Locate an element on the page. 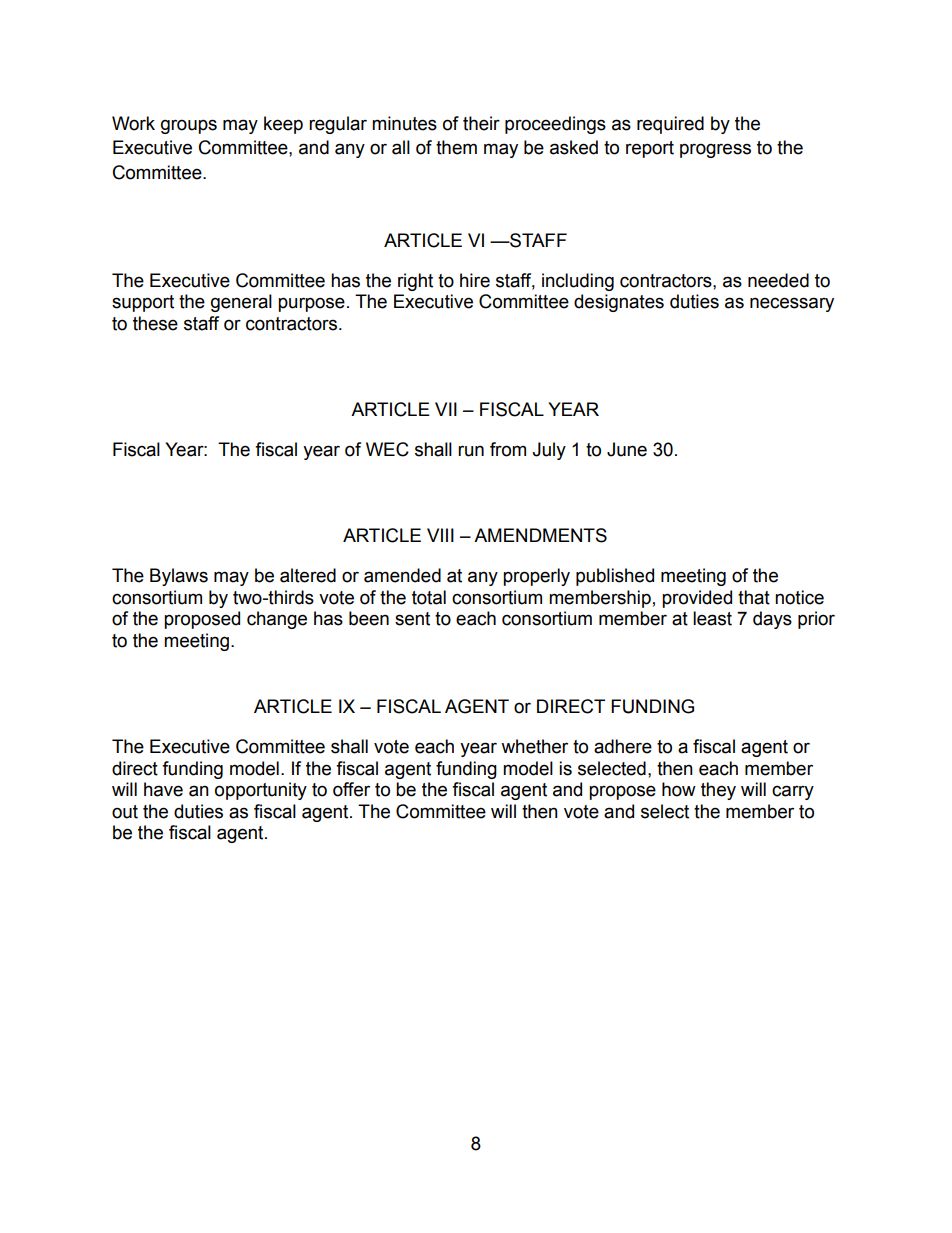  Bylaws is located at coordinates (179, 577).
